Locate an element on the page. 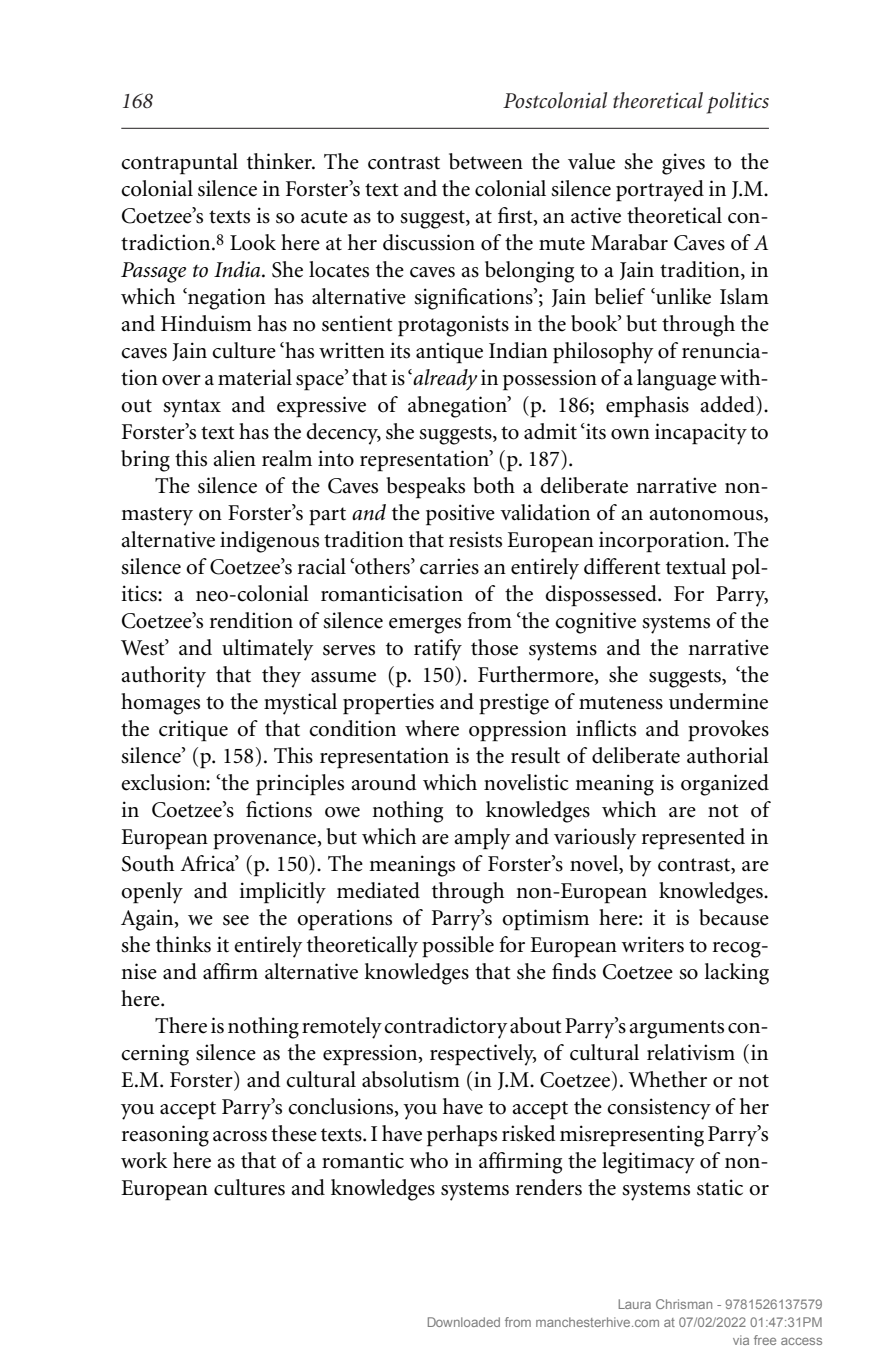  carries is located at coordinates (449, 566).
